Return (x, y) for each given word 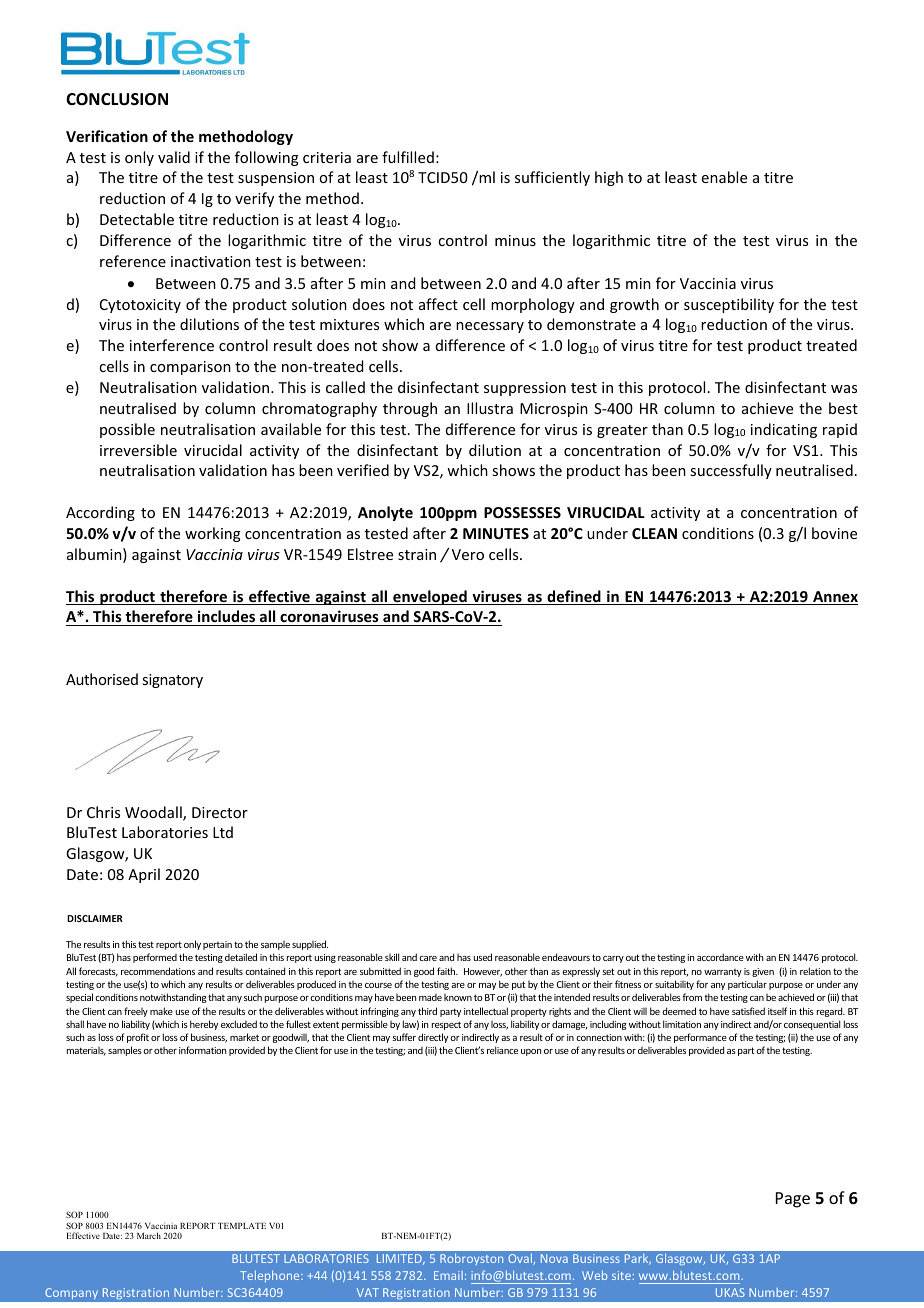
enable (724, 177)
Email (448, 1275)
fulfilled (408, 157)
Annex (834, 598)
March (149, 1235)
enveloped (430, 597)
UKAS (730, 1292)
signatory (172, 681)
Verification (107, 136)
